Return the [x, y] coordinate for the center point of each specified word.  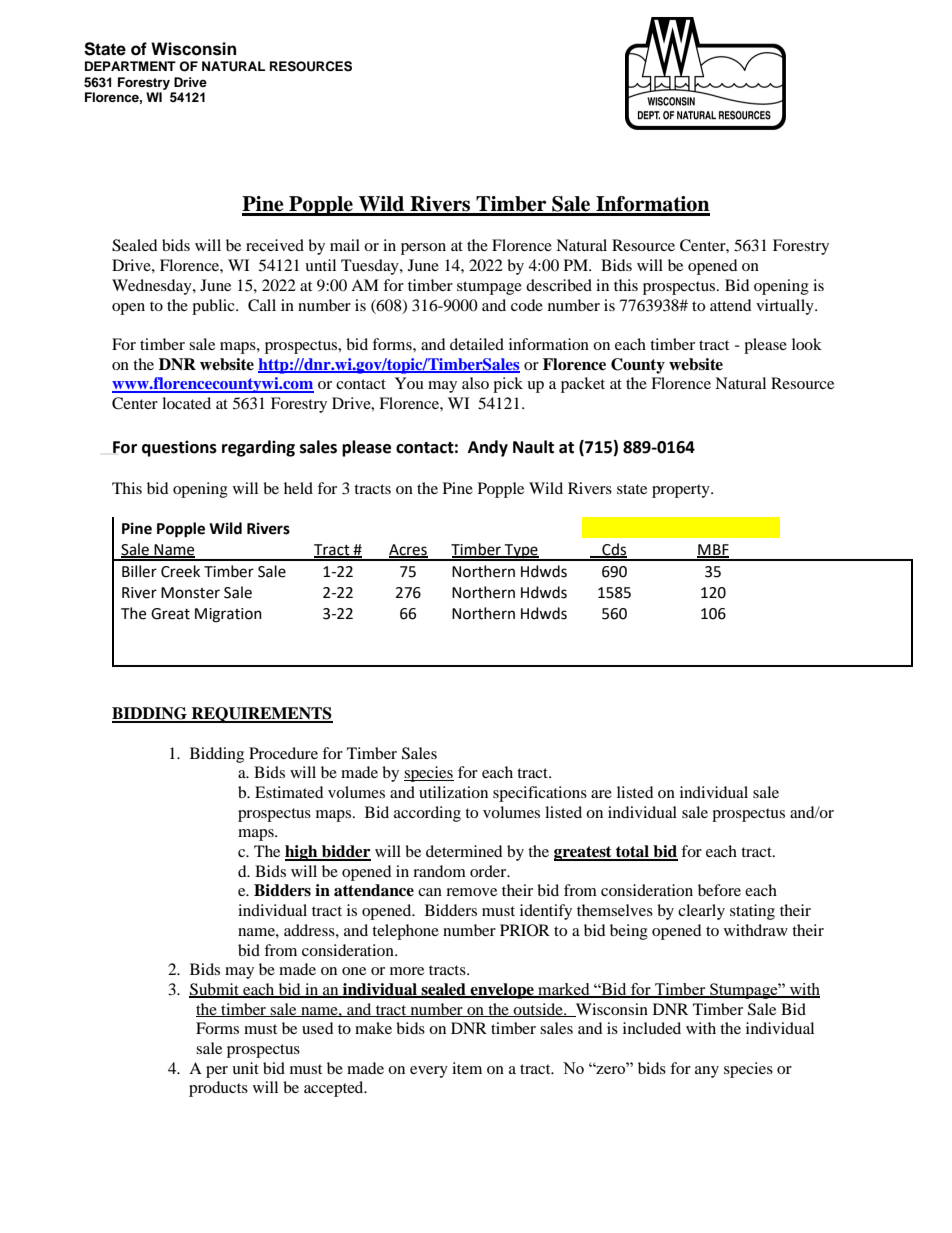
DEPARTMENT [130, 66]
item [467, 1068]
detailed [477, 344]
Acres [408, 550]
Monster [190, 593]
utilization [453, 792]
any [707, 1072]
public [214, 307]
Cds [613, 550]
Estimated [289, 792]
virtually [786, 307]
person [423, 249]
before [719, 890]
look [807, 344]
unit [245, 1068]
